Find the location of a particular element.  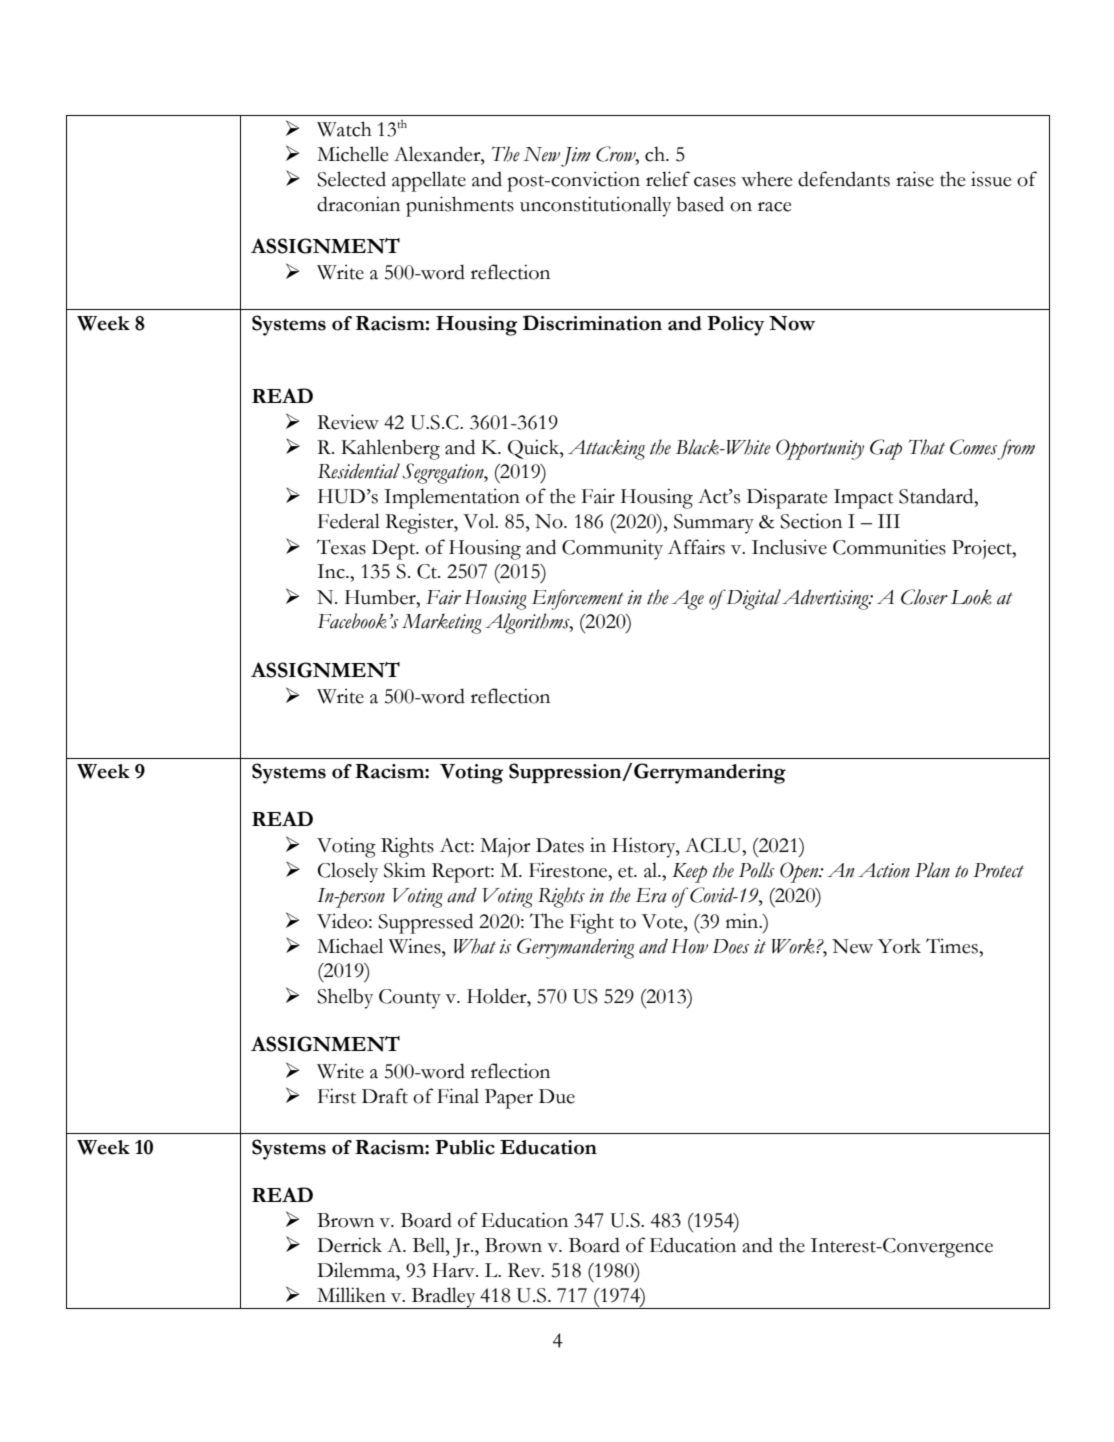

III is located at coordinates (889, 521).
